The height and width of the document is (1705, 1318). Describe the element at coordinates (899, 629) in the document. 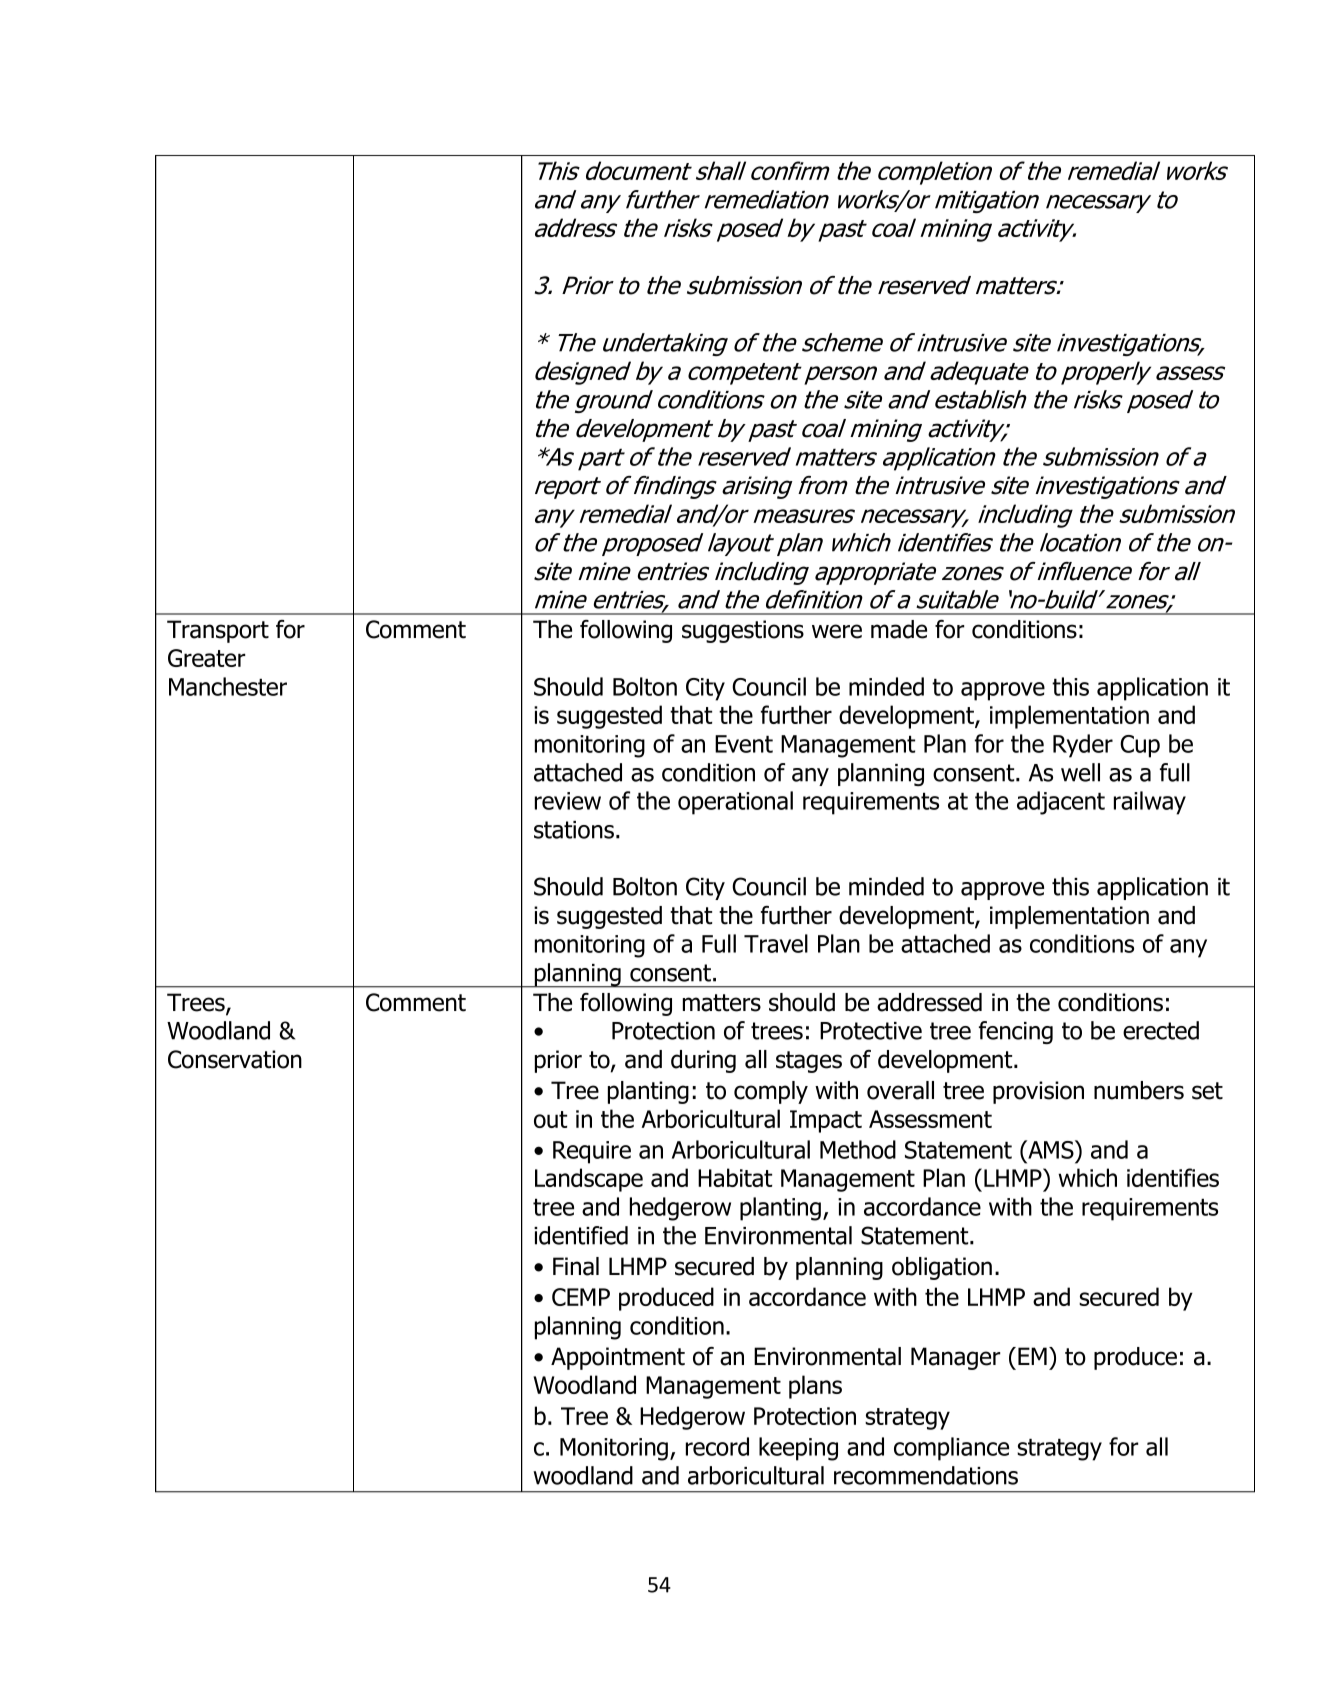

I see `made` at that location.
